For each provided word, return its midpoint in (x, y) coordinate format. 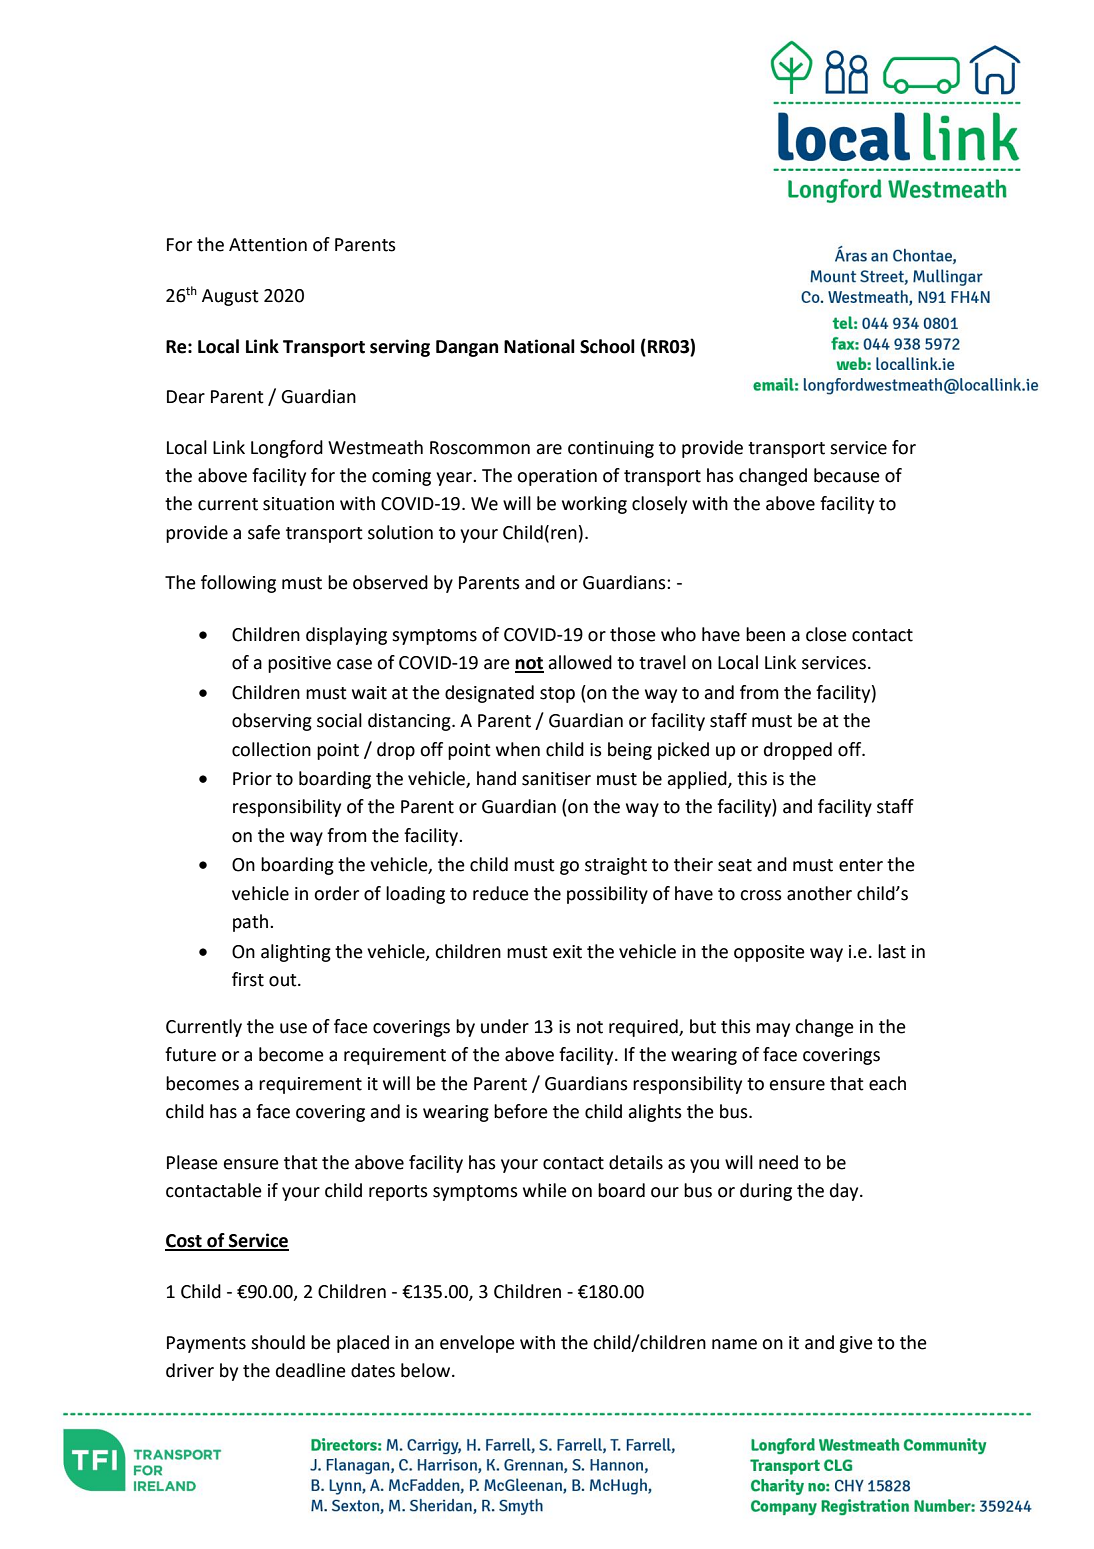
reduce (501, 893)
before (521, 1111)
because (847, 475)
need (778, 1162)
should (278, 1342)
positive (299, 664)
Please (192, 1162)
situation (298, 504)
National (539, 346)
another (819, 893)
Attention (268, 245)
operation (557, 477)
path (252, 923)
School (607, 346)
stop (557, 695)
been (765, 634)
